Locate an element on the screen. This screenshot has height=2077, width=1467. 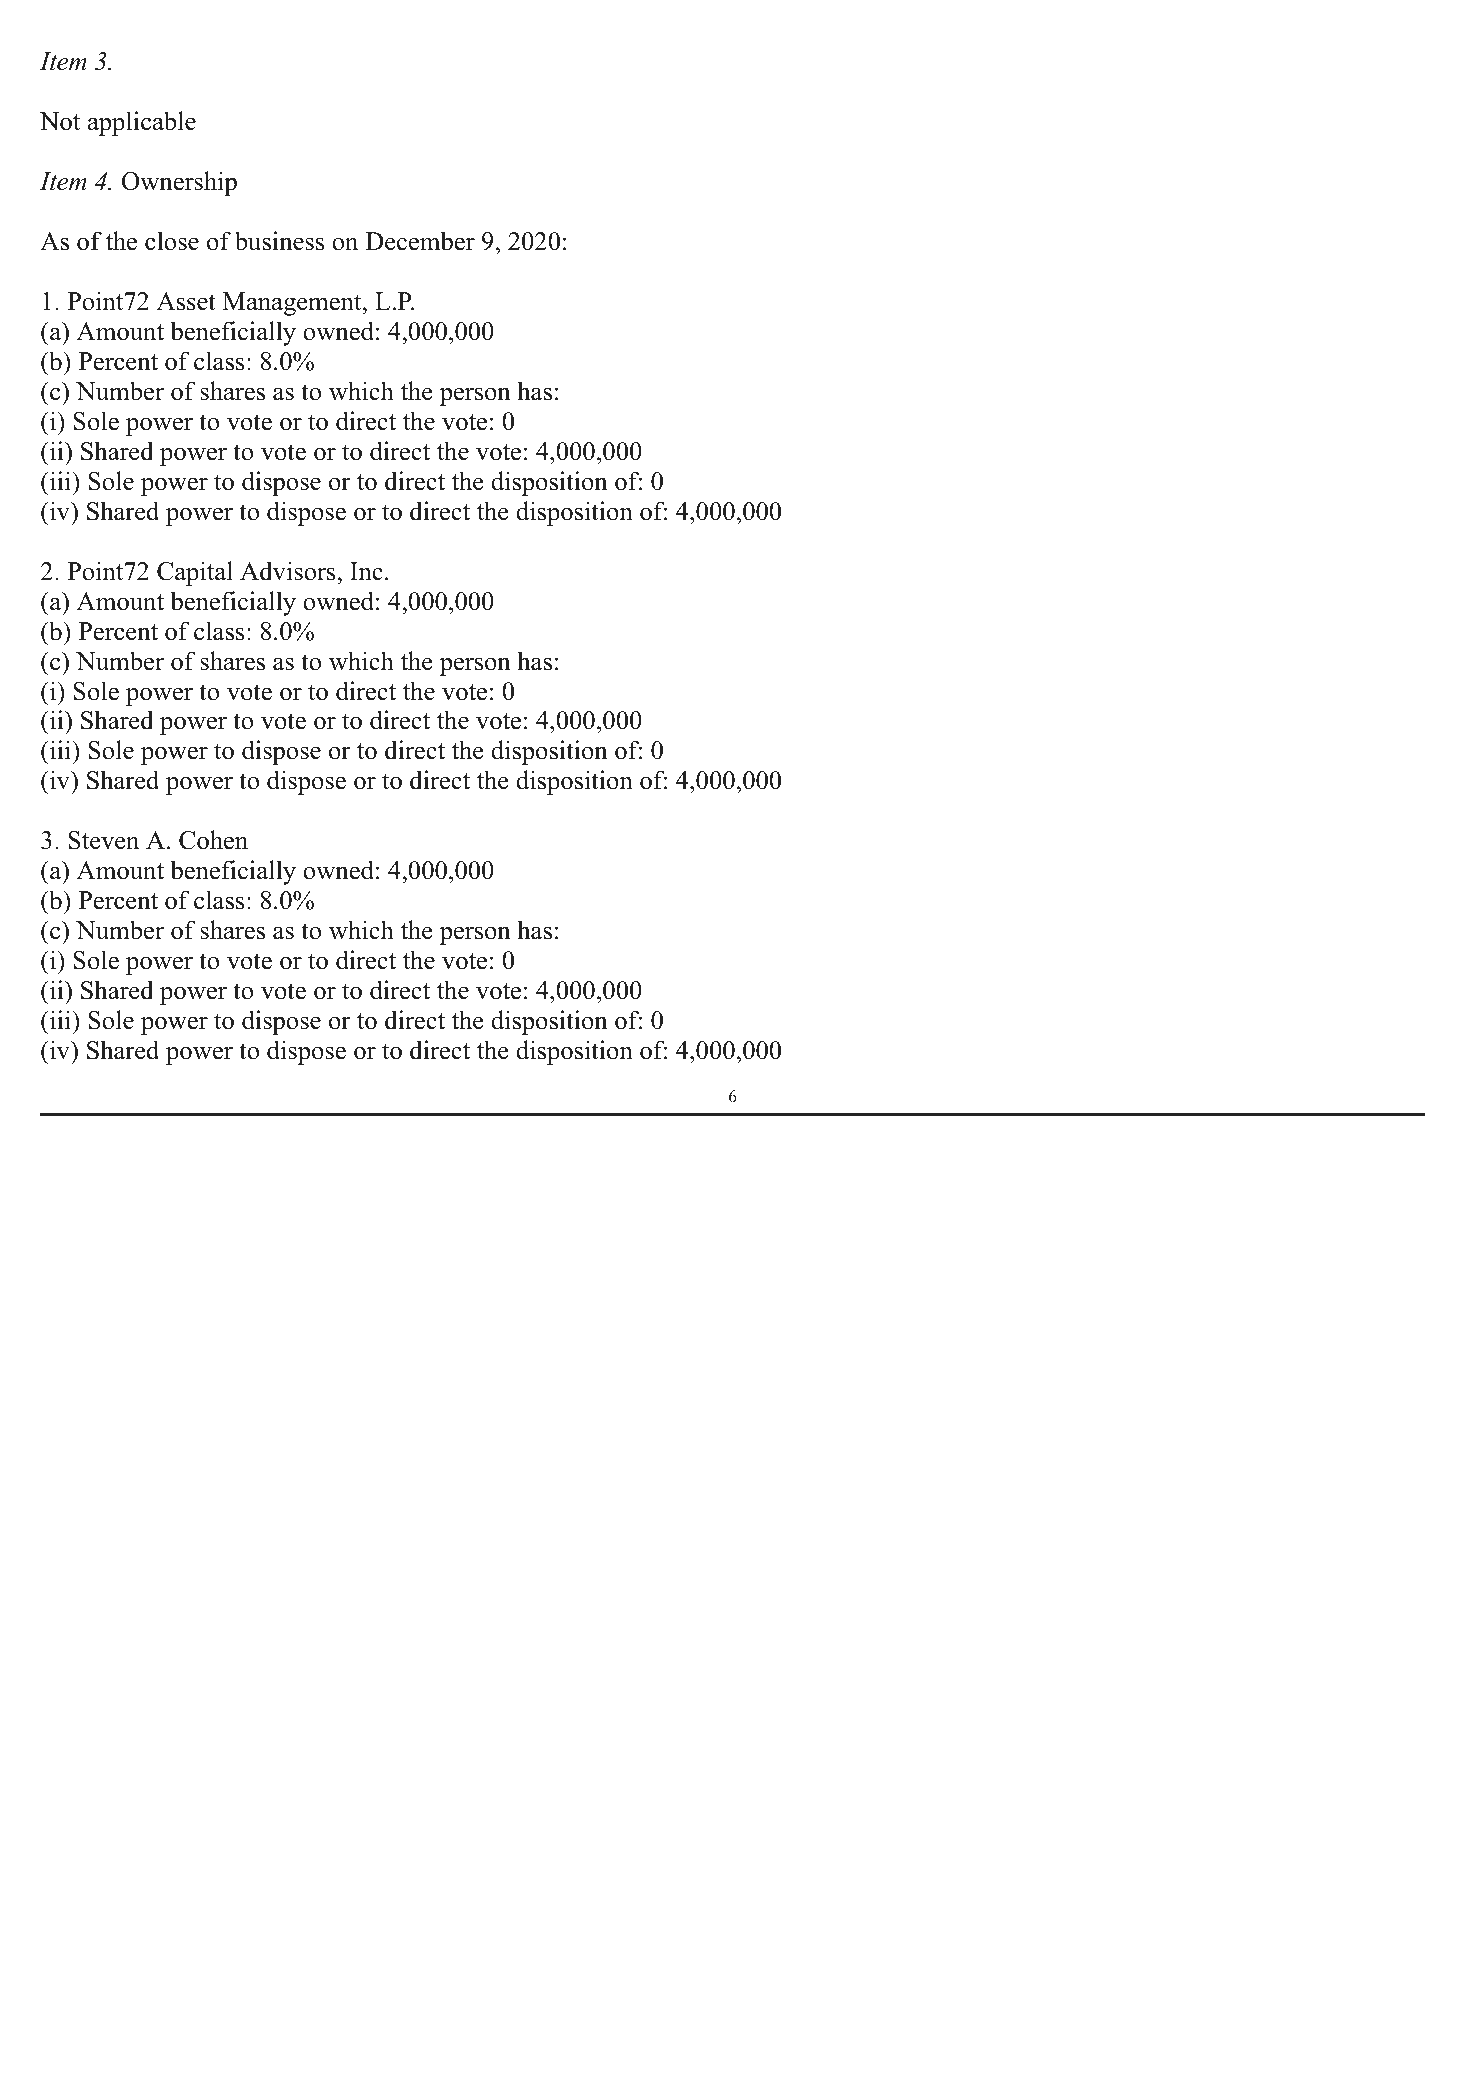
business is located at coordinates (279, 241).
